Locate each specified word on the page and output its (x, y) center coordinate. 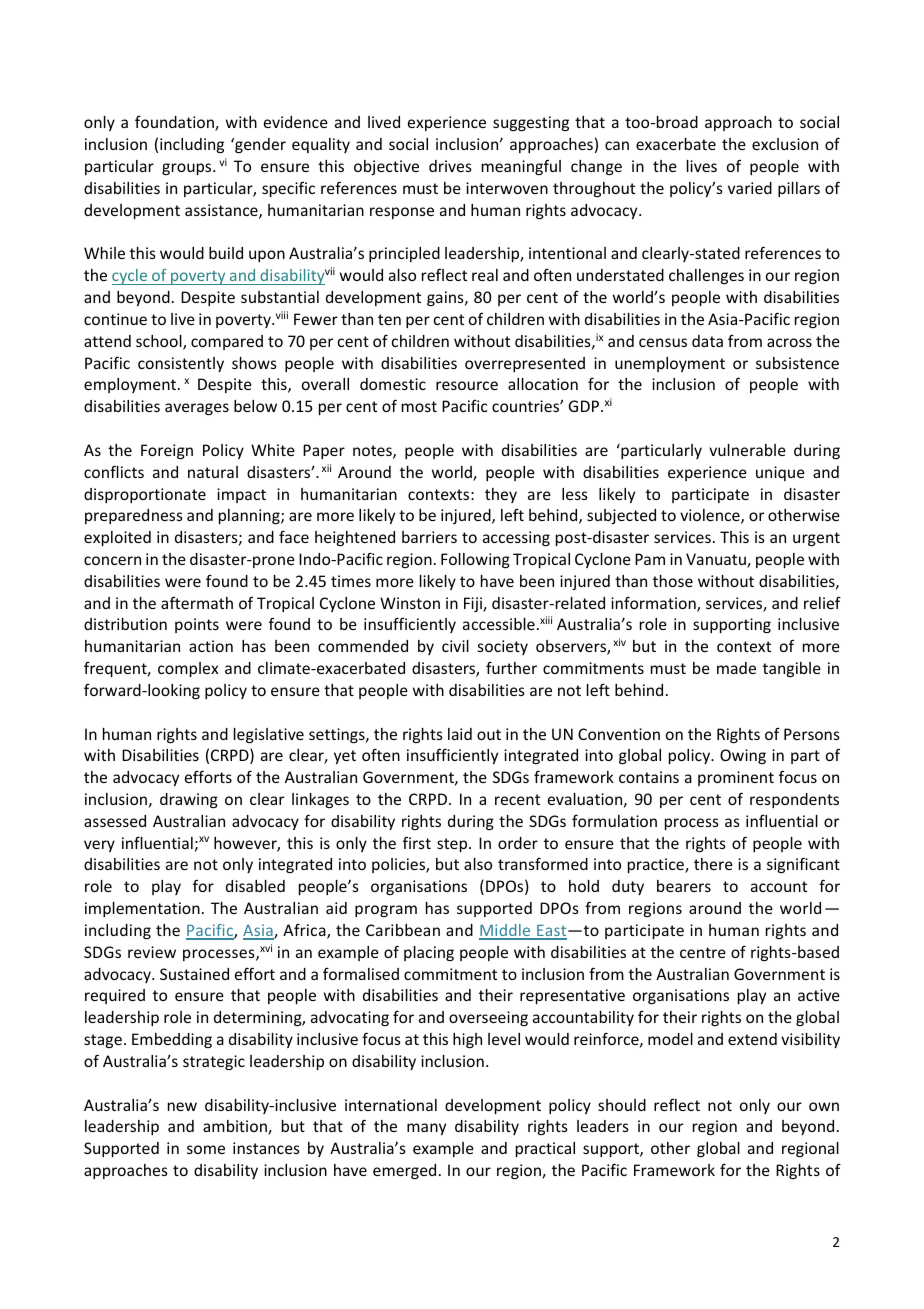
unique (780, 473)
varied (750, 188)
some (206, 1149)
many (426, 1129)
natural (213, 472)
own (824, 1106)
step (453, 845)
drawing (189, 800)
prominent (736, 778)
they (501, 495)
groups (188, 169)
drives (450, 166)
